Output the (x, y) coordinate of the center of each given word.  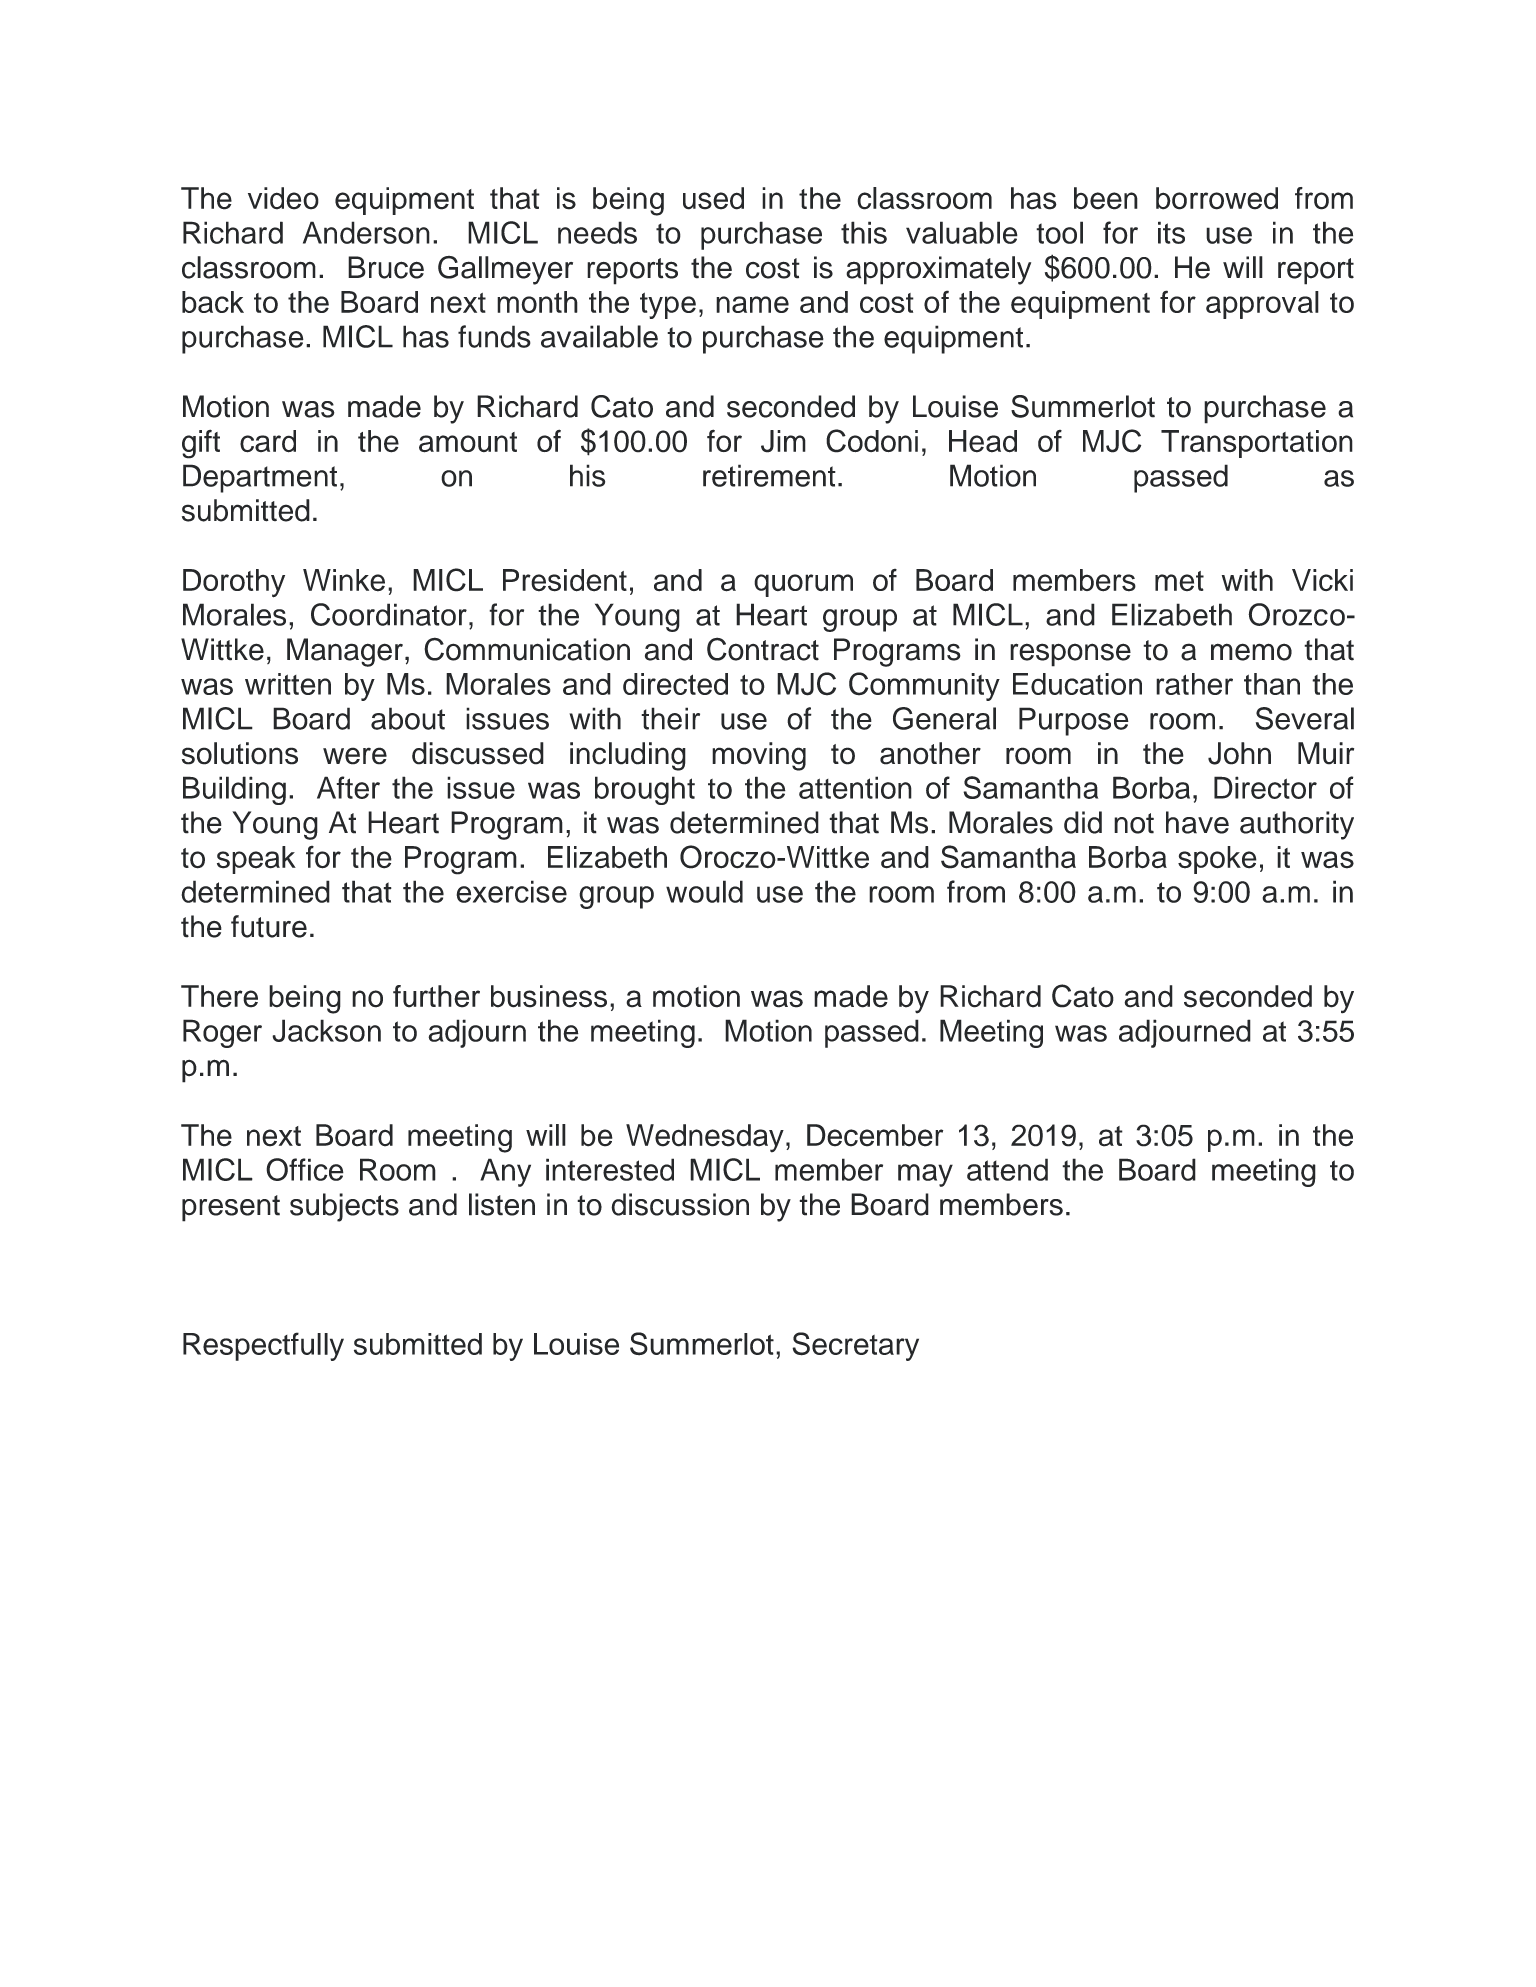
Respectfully (263, 1346)
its (1171, 232)
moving (759, 756)
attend (1007, 1169)
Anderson (366, 232)
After (348, 787)
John (1239, 753)
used (713, 198)
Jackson (326, 1030)
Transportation (1257, 444)
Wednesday (705, 1138)
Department (260, 478)
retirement (769, 475)
